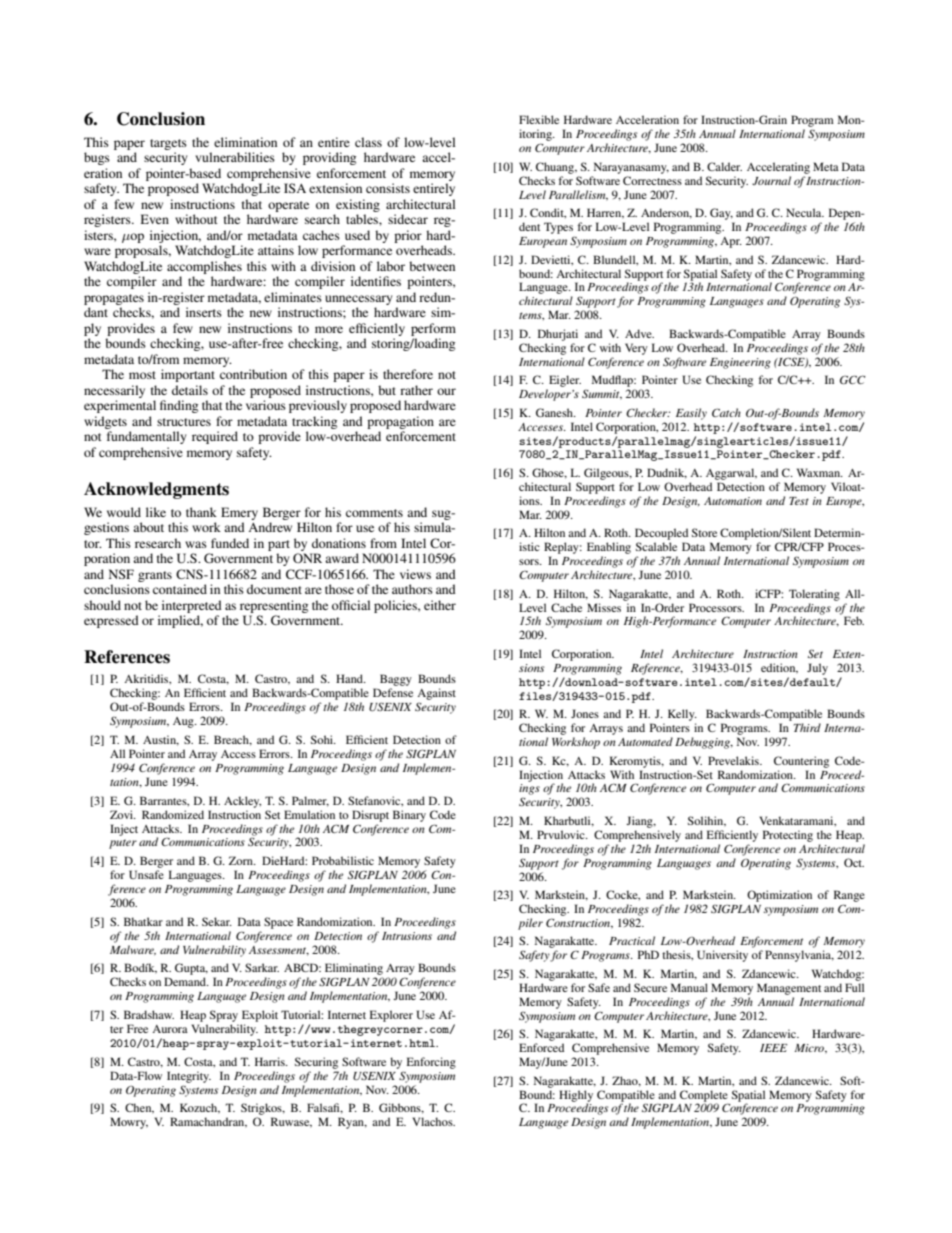  What do you see at coordinates (242, 860) in the document?
I see `Zorn` at bounding box center [242, 860].
